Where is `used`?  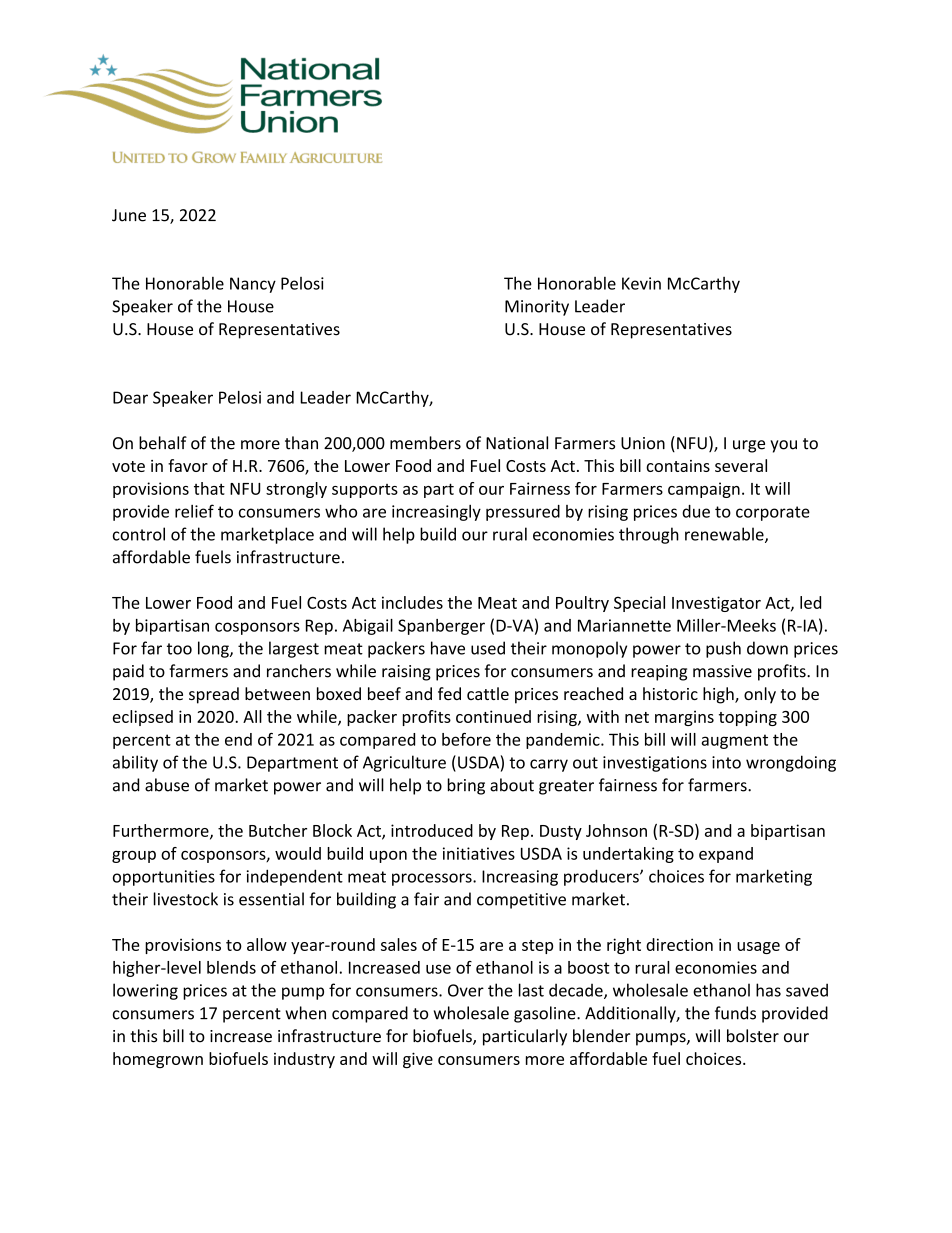
used is located at coordinates (488, 648).
